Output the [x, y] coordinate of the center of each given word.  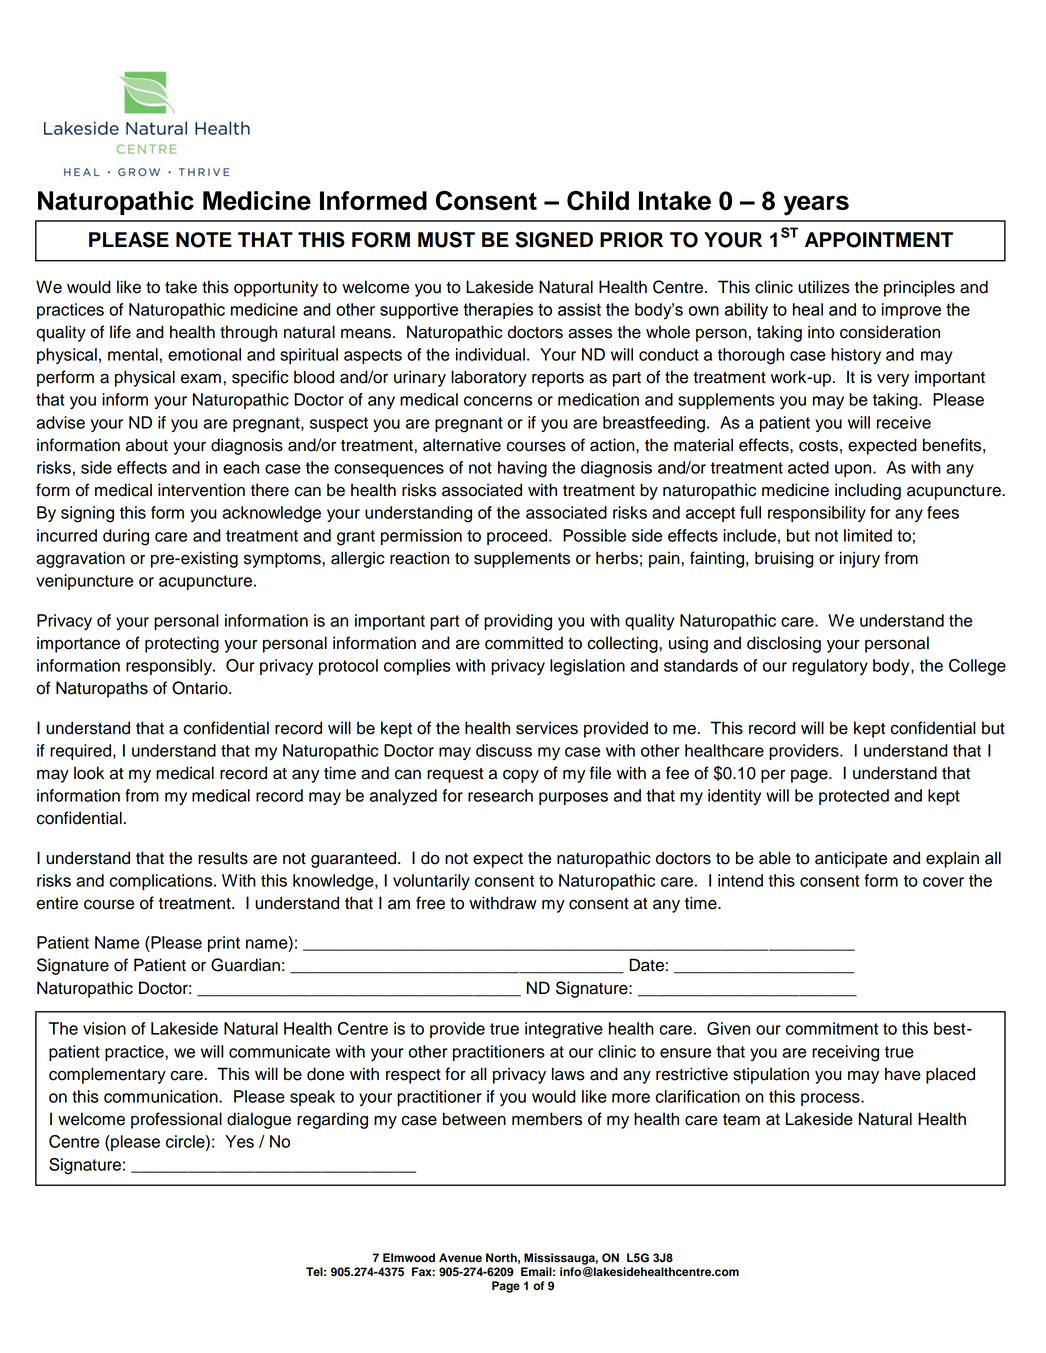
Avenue [460, 1258]
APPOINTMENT [879, 240]
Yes [239, 1141]
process [831, 1099]
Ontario [201, 688]
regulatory [830, 667]
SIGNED [554, 240]
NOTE [204, 240]
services [547, 728]
